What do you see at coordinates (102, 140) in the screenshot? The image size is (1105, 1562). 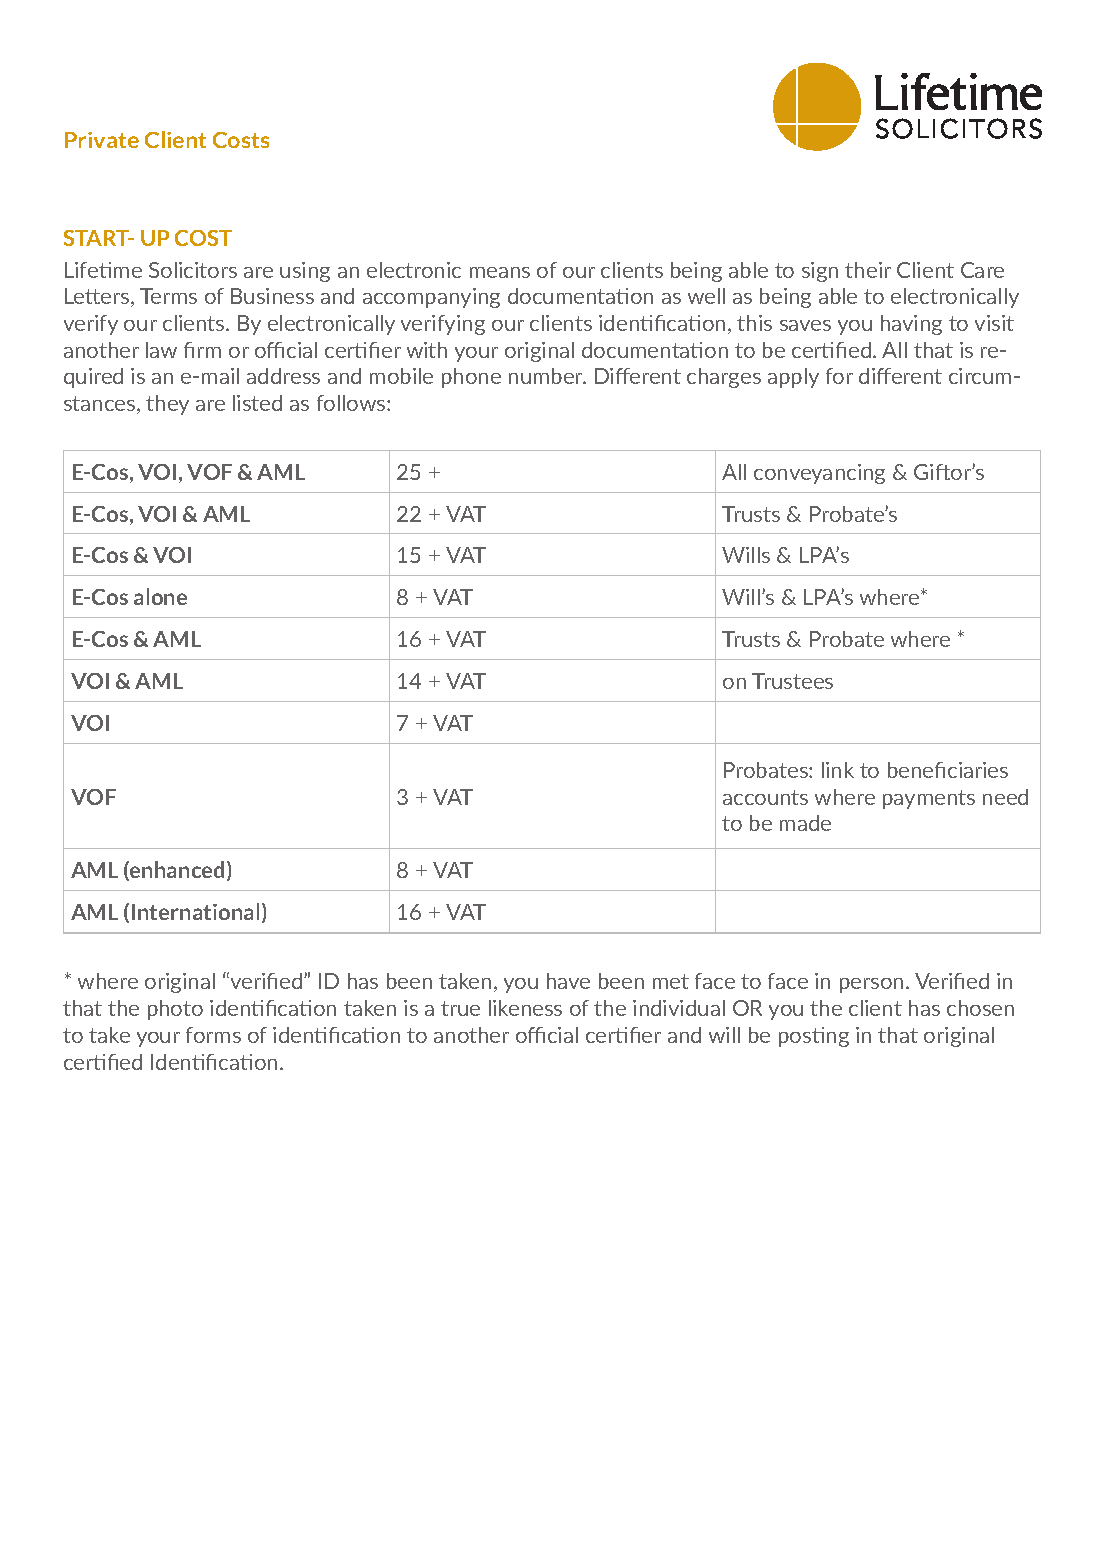 I see `Private` at bounding box center [102, 140].
